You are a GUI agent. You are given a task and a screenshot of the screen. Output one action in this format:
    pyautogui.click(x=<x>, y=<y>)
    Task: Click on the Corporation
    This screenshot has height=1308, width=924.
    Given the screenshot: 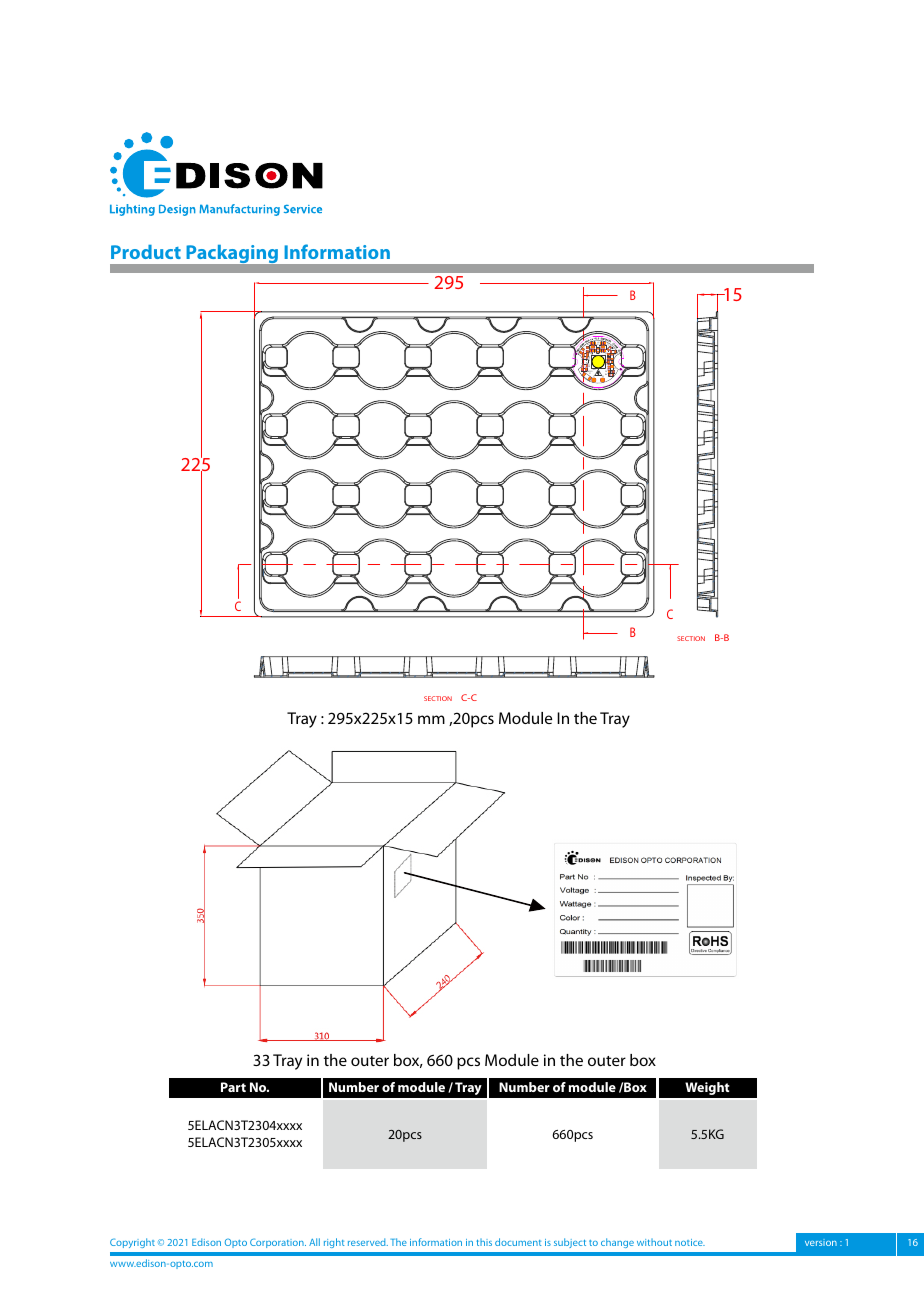 What is the action you would take?
    pyautogui.click(x=278, y=1243)
